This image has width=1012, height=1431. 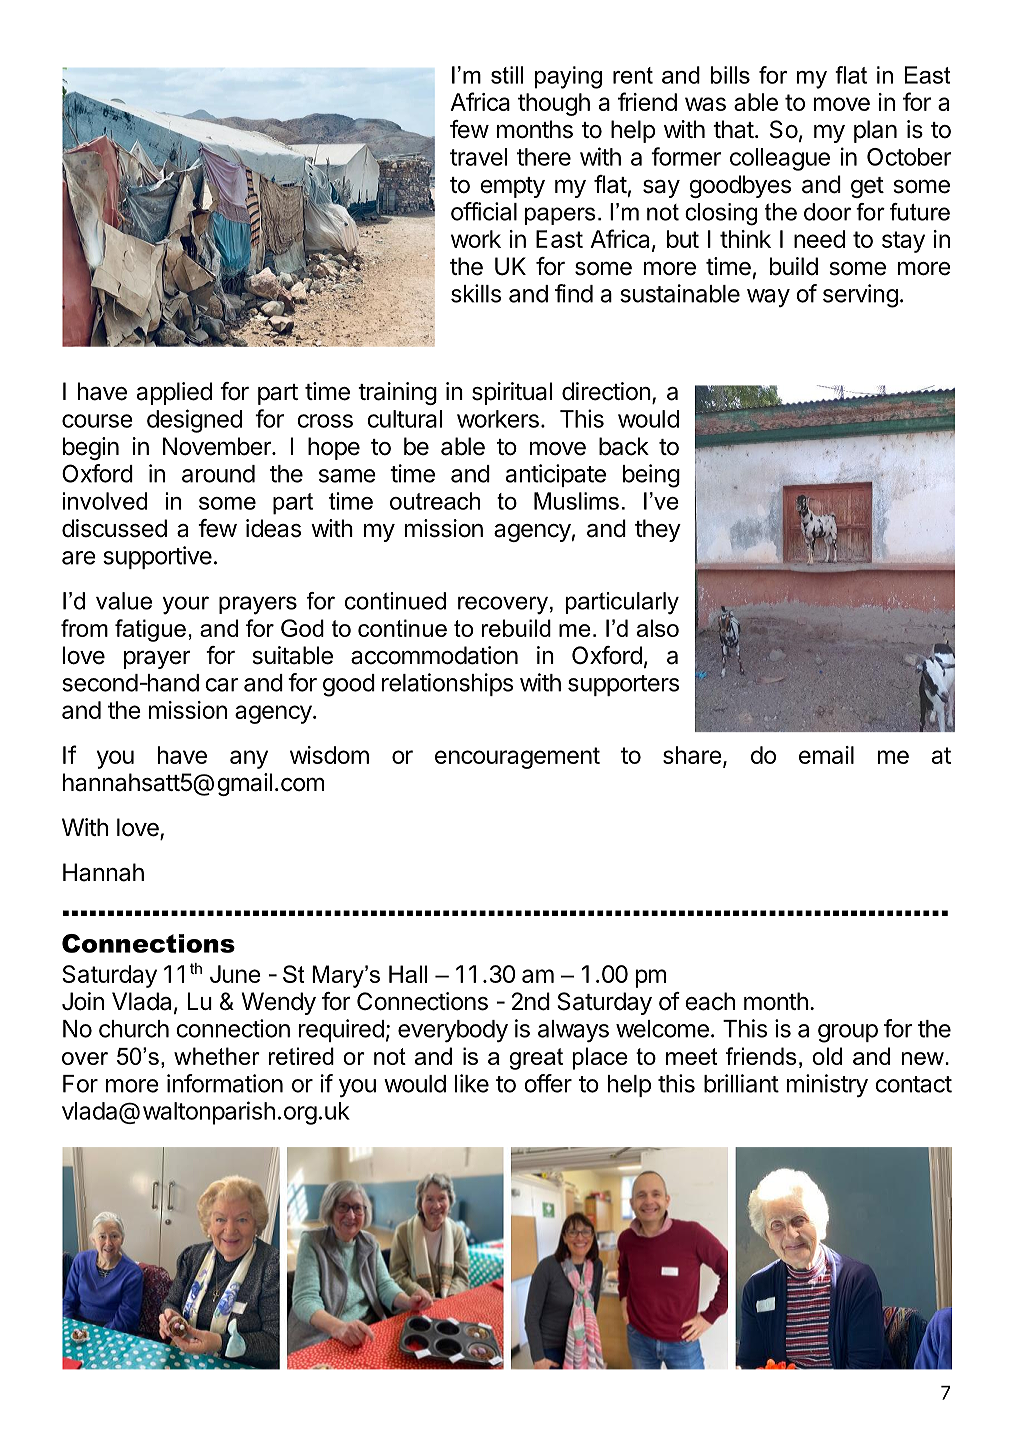 I want to click on whether, so click(x=217, y=1056).
